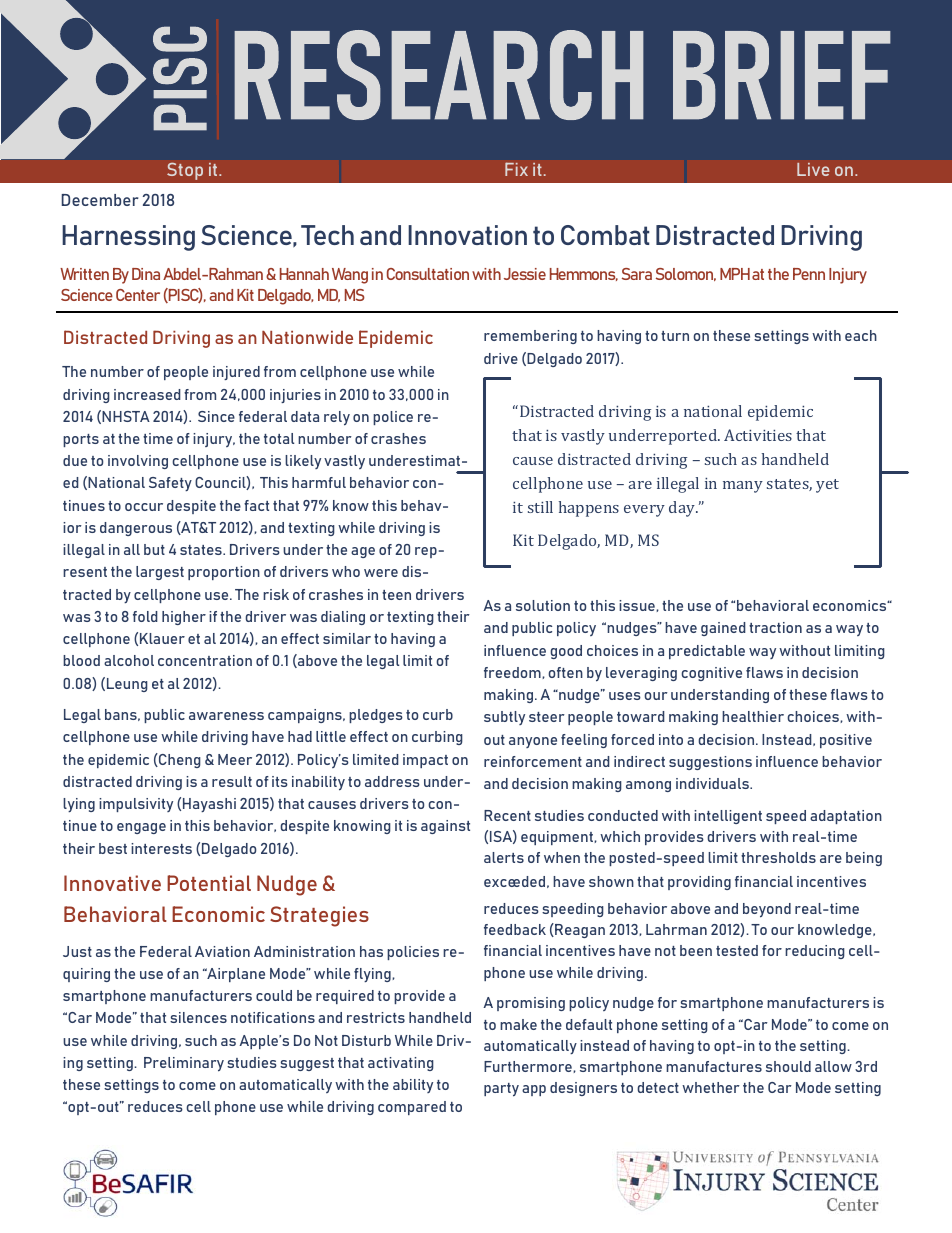 The image size is (952, 1233). I want to click on Innovation, so click(467, 235).
